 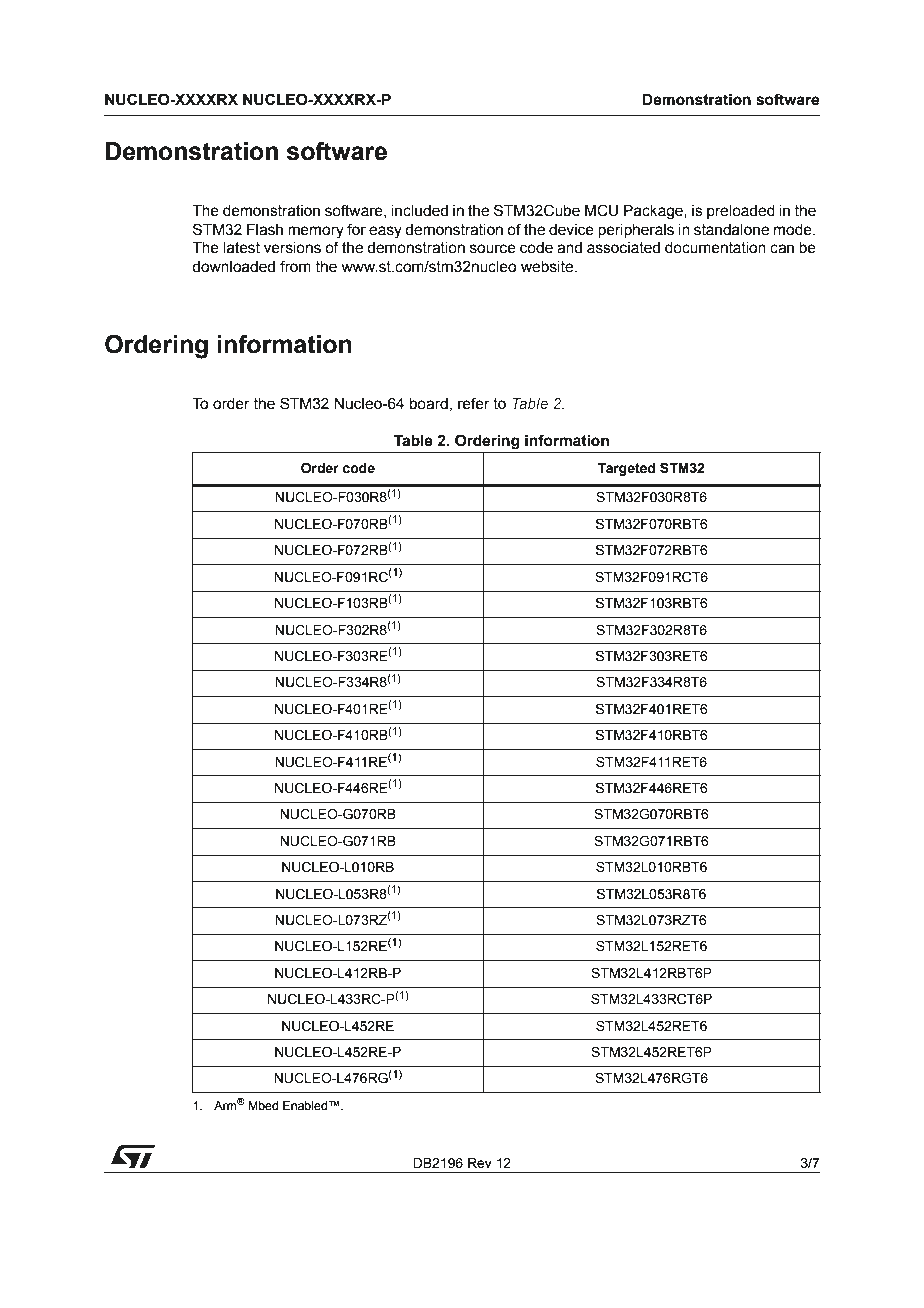 I want to click on associated, so click(x=623, y=248).
